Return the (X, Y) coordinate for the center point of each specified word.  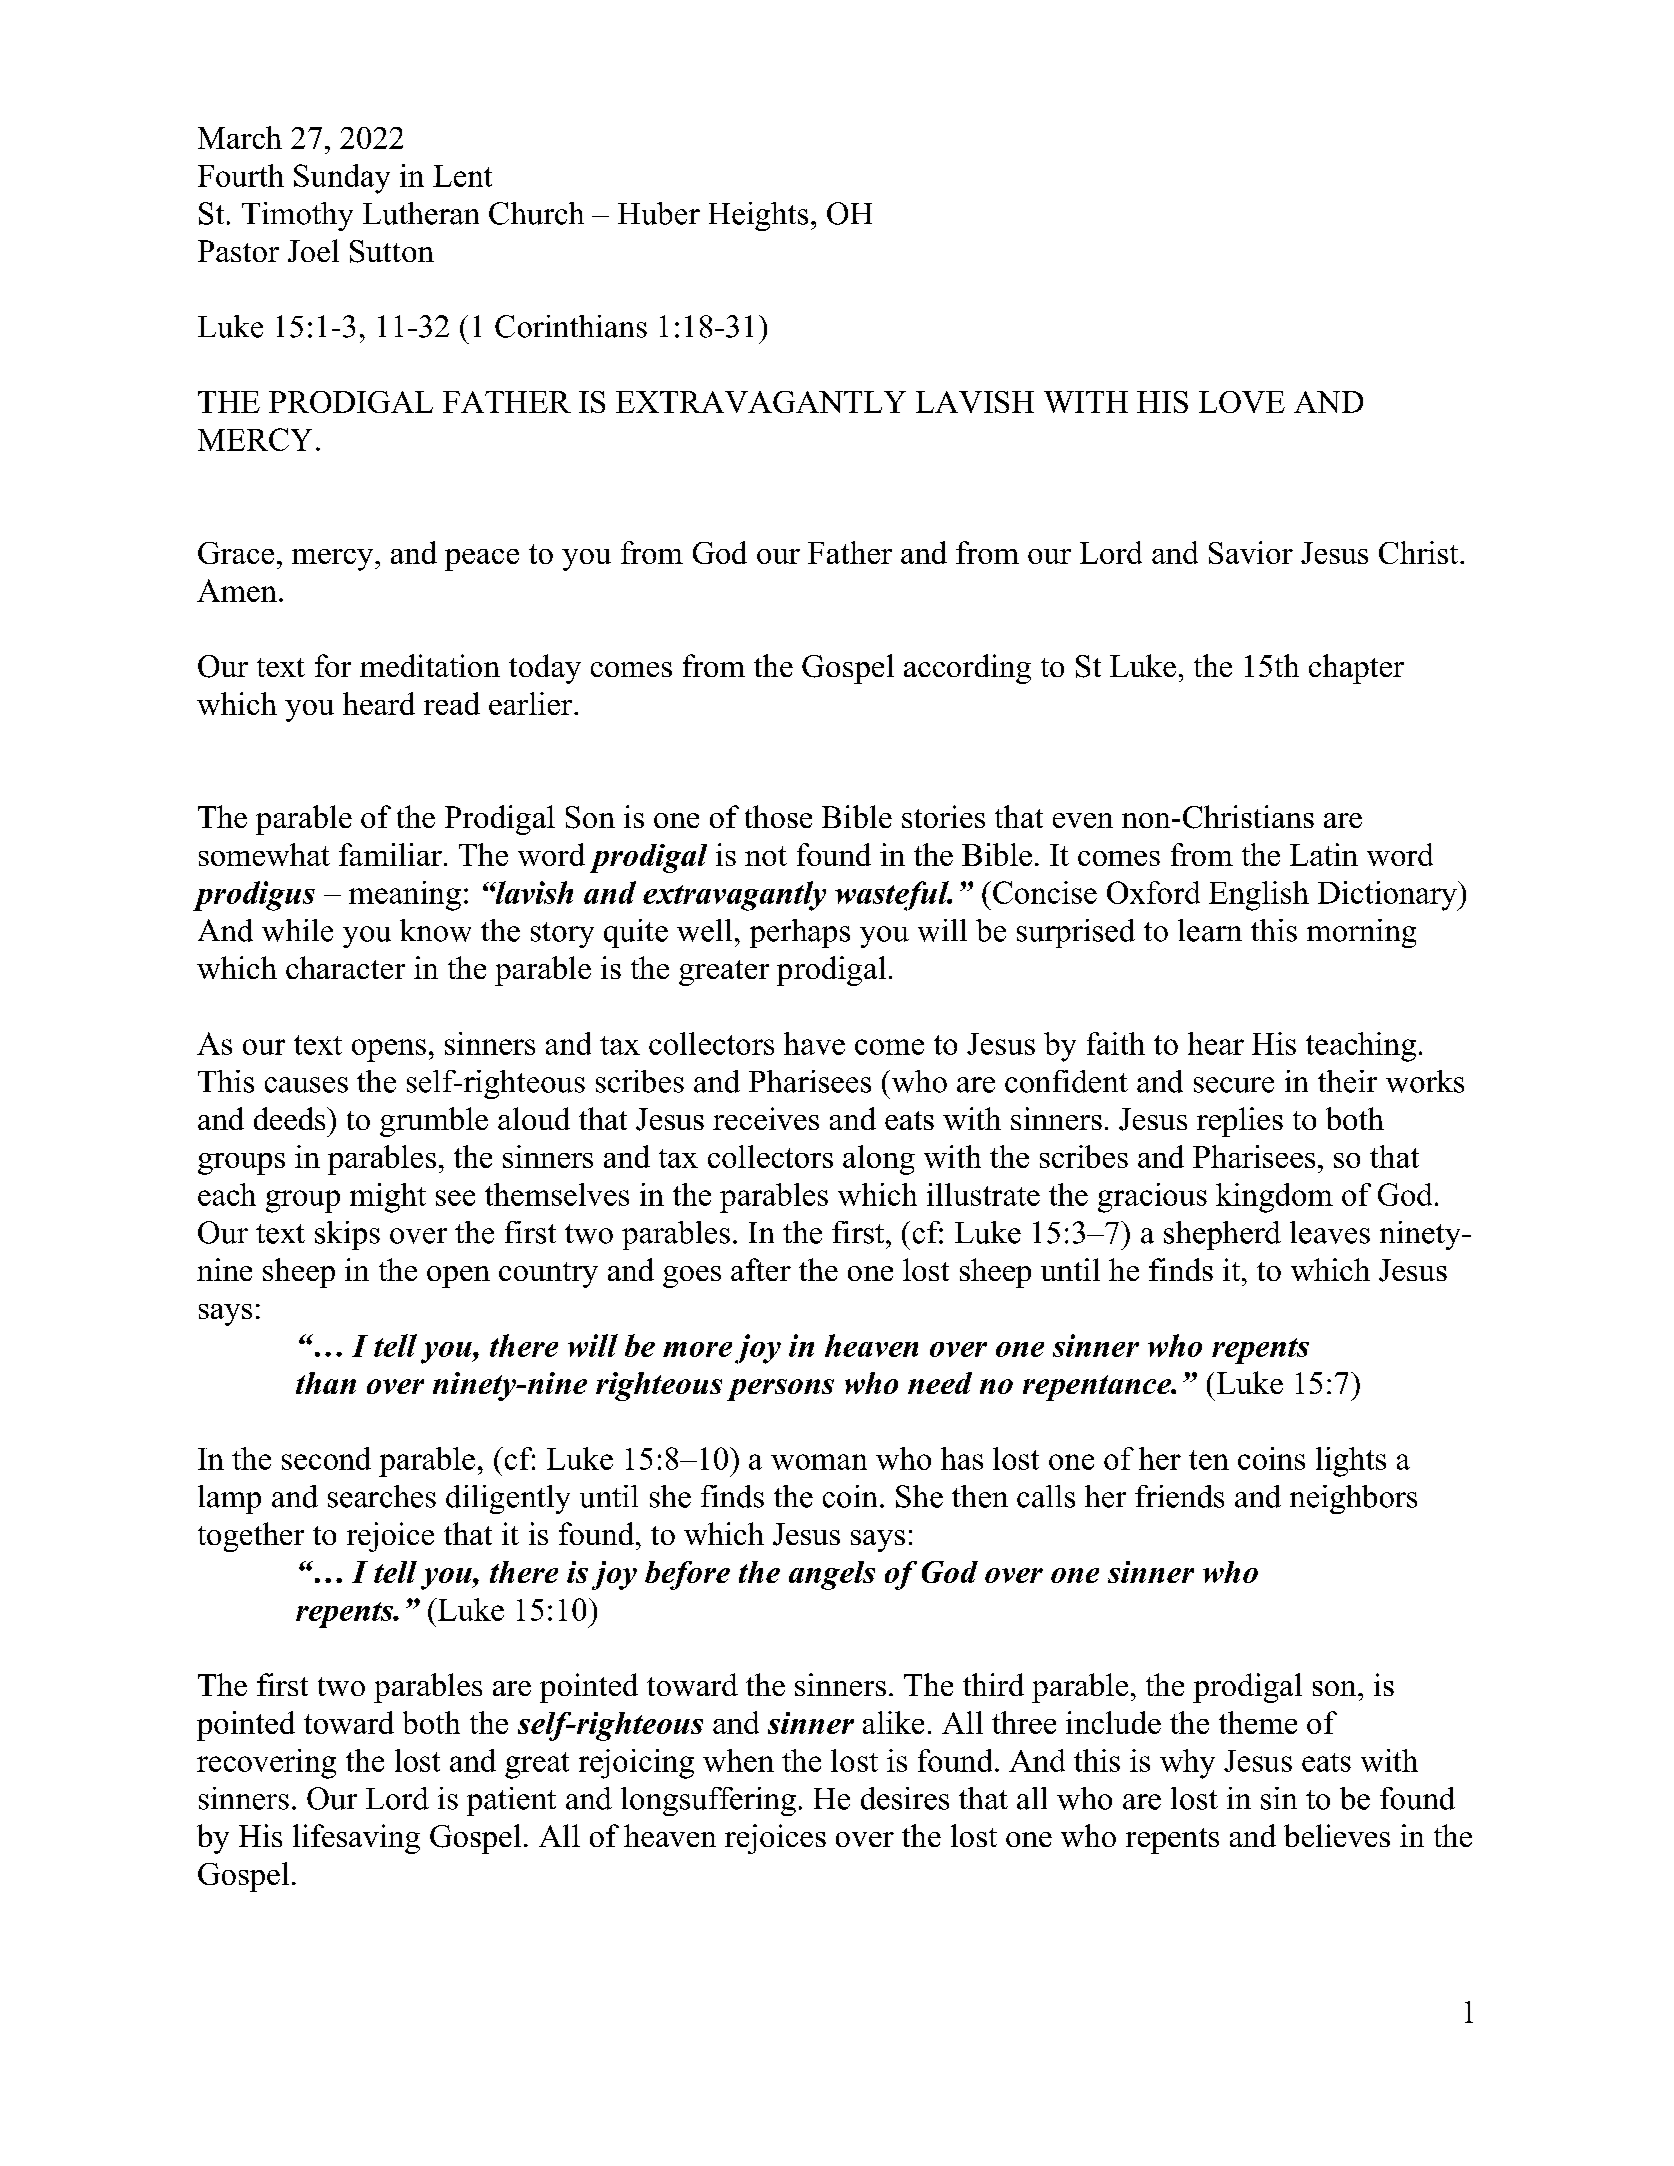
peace (482, 560)
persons (780, 1390)
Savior (1251, 552)
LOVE (1242, 402)
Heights (758, 216)
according (967, 669)
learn (1210, 930)
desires (905, 1798)
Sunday (342, 179)
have (814, 1043)
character (345, 967)
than (326, 1383)
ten (1209, 1460)
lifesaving (356, 1839)
